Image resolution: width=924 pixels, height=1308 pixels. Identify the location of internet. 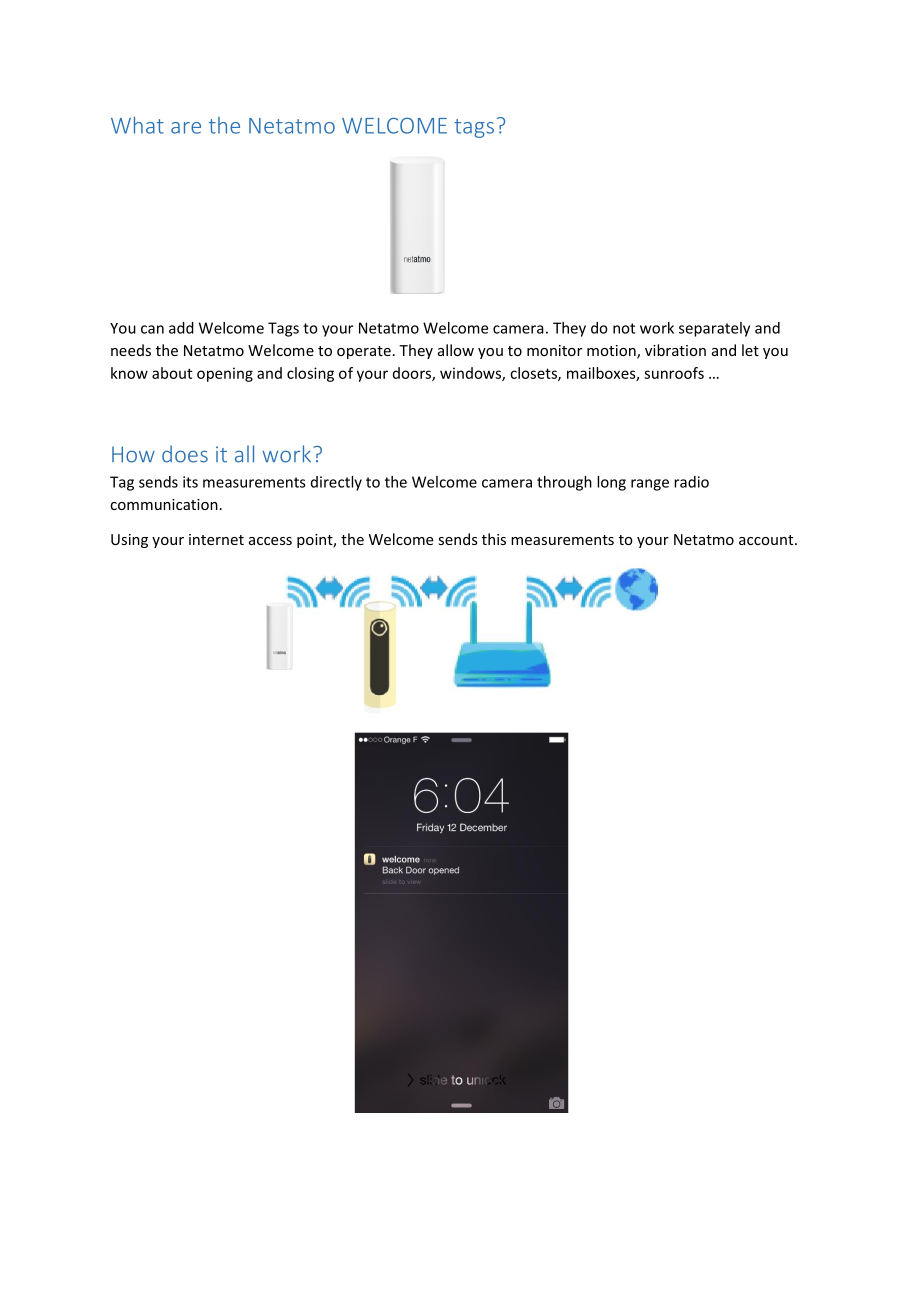
(216, 539).
